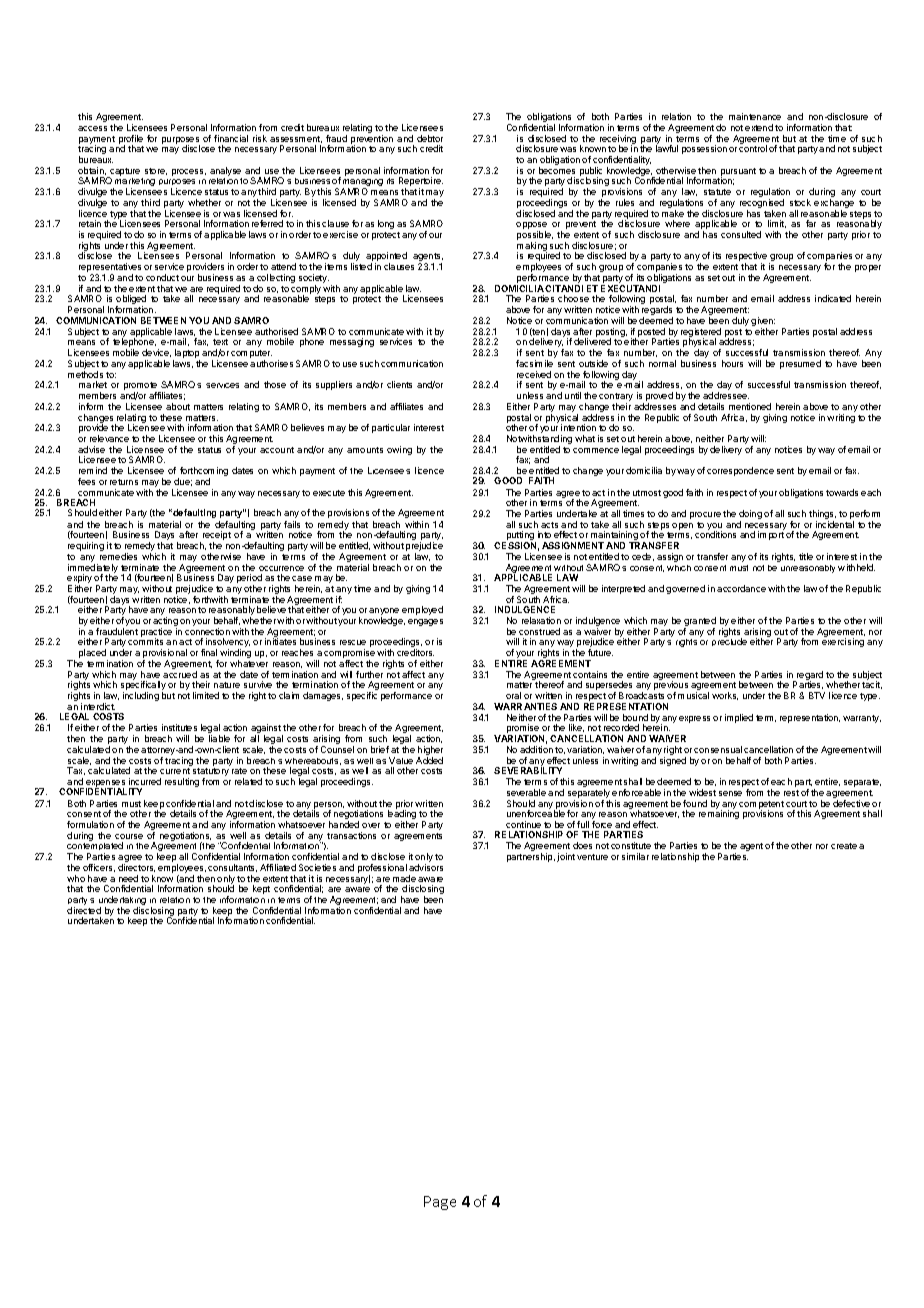 Image resolution: width=924 pixels, height=1308 pixels. I want to click on accrued, so click(180, 674).
